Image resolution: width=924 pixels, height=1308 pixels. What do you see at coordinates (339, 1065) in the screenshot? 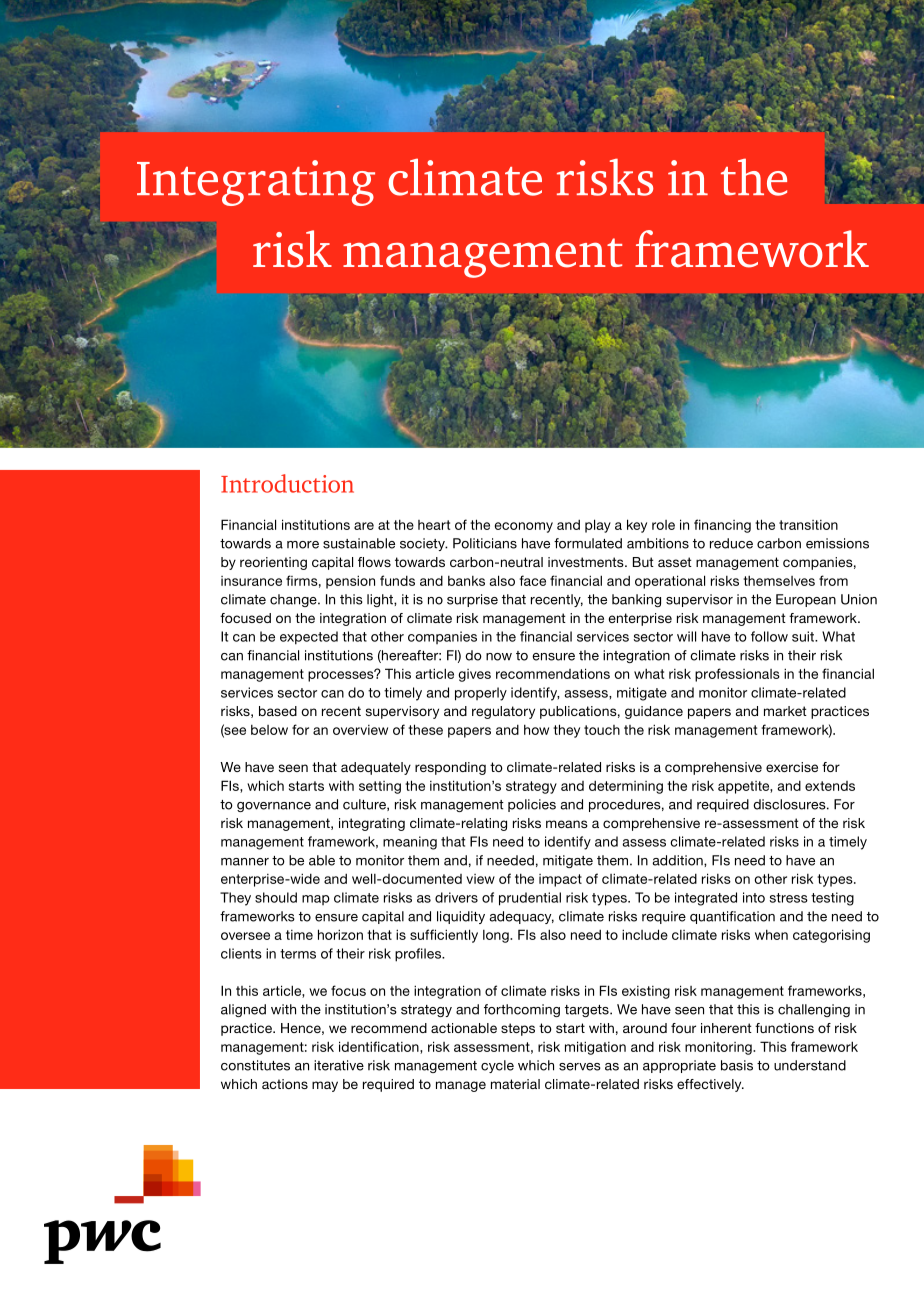
I see `iterative` at bounding box center [339, 1065].
